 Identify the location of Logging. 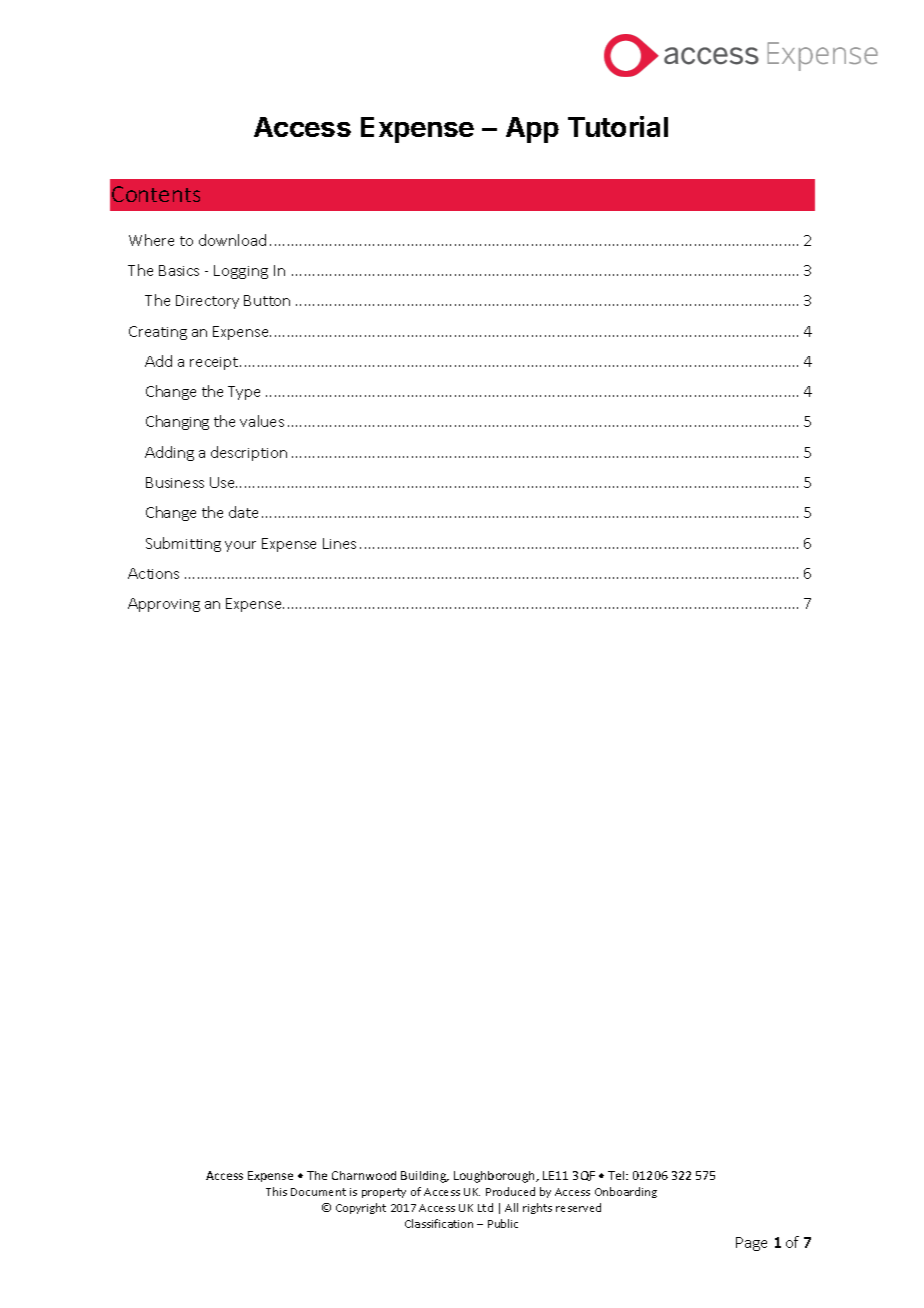
(241, 272).
